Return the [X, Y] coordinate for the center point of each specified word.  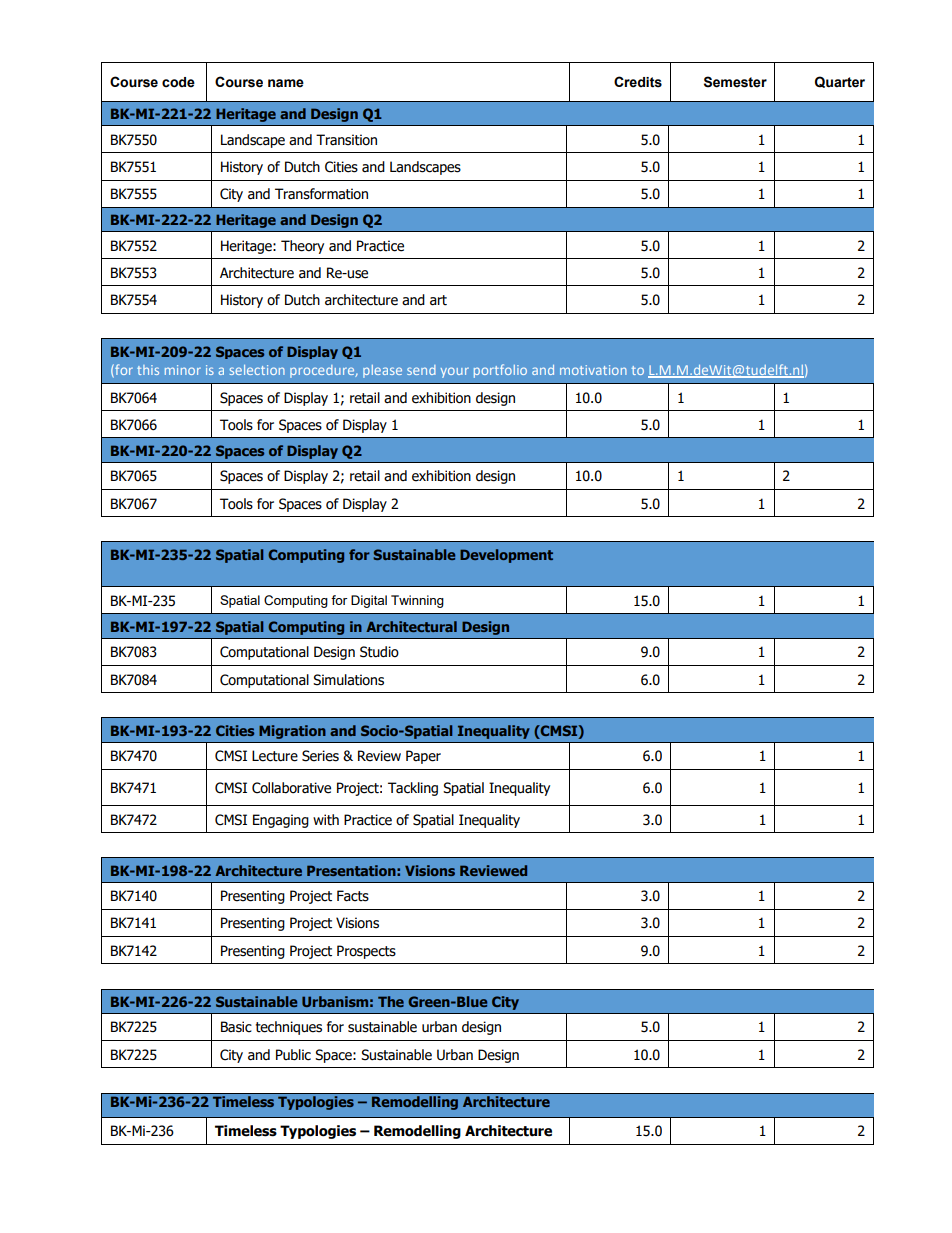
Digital [369, 601]
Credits [638, 82]
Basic [236, 1027]
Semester [735, 82]
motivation [593, 370]
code [178, 82]
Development [506, 556]
